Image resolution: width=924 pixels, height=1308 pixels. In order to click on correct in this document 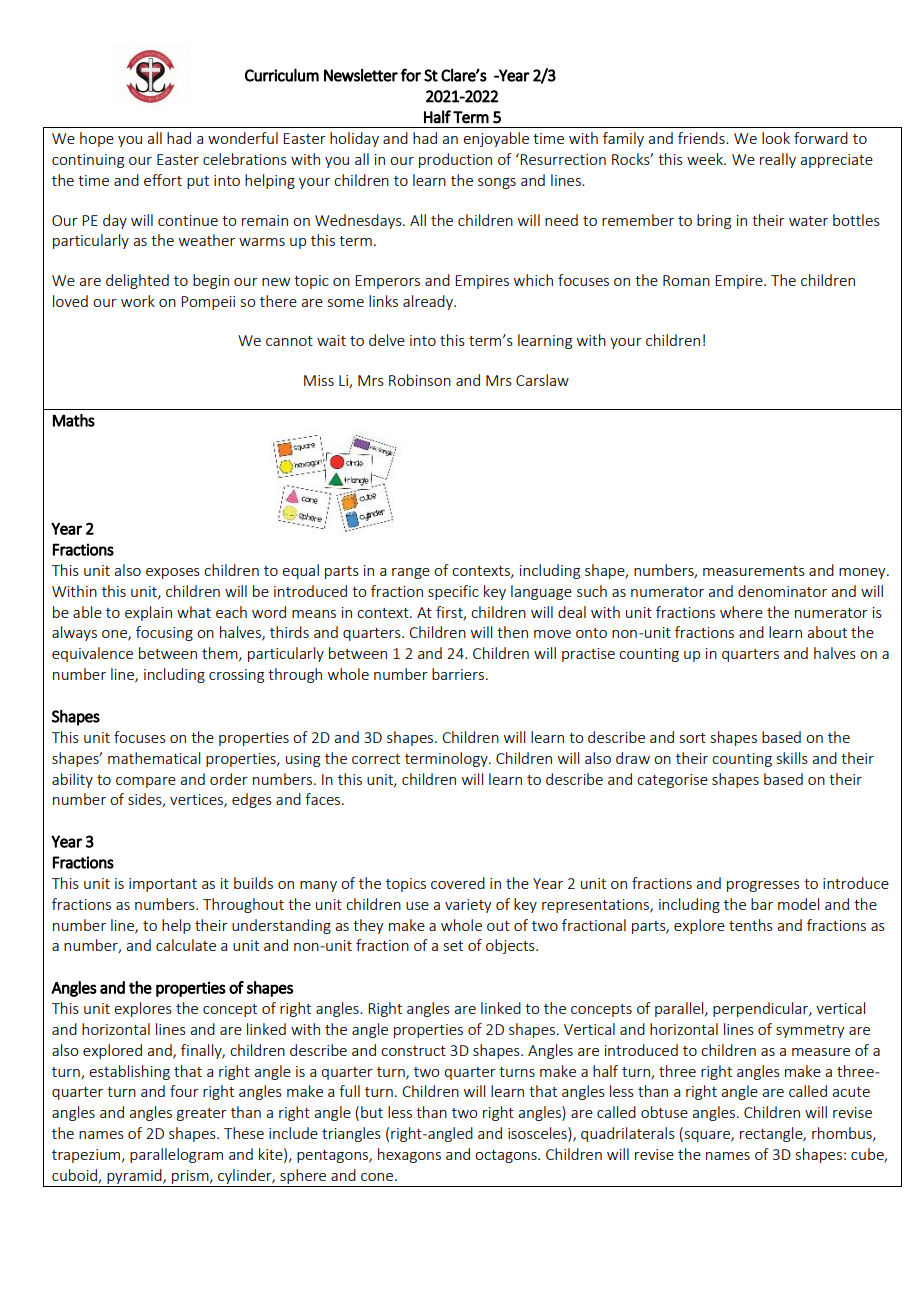, I will do `click(376, 759)`.
